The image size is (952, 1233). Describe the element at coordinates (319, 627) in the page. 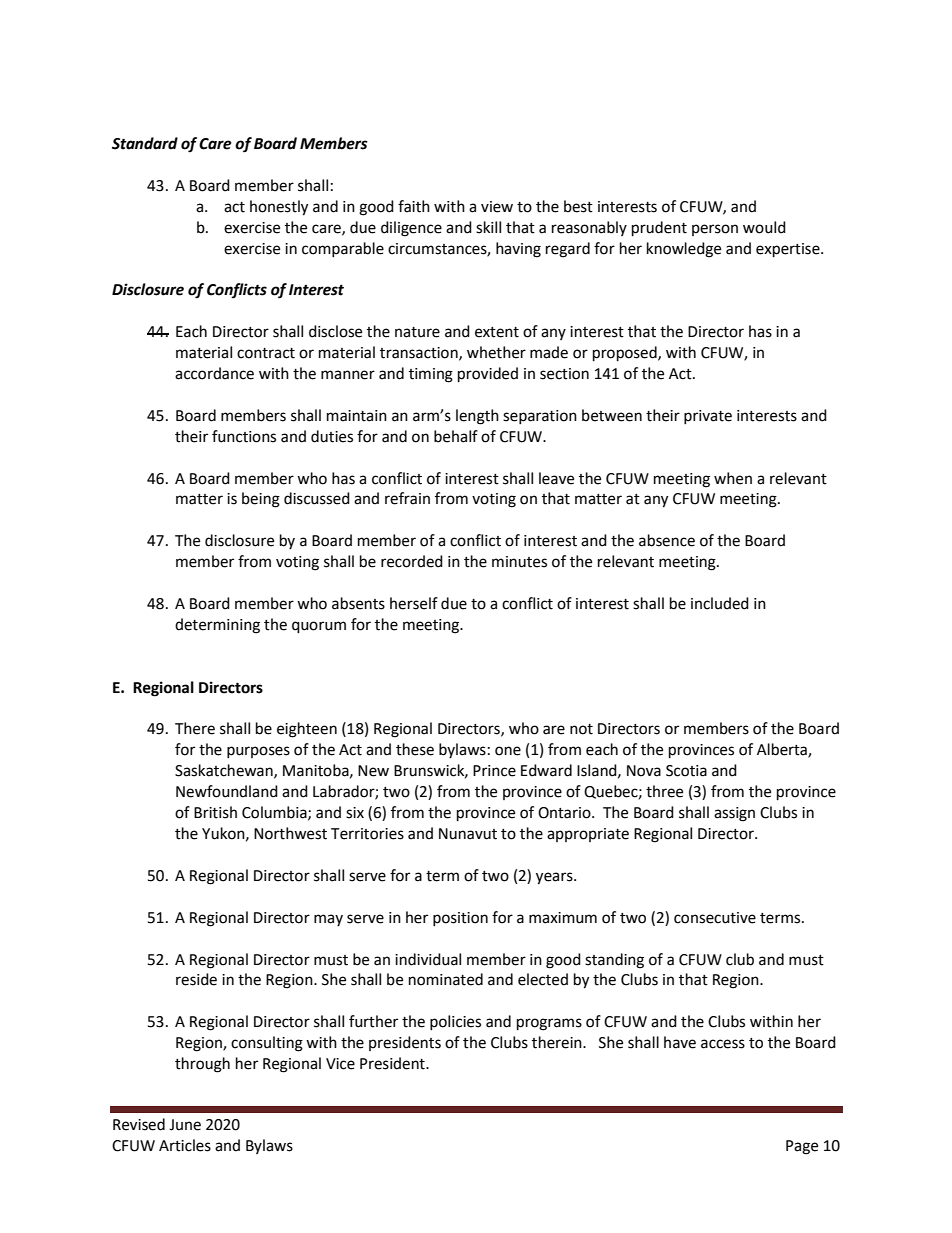

I see `quorum` at that location.
